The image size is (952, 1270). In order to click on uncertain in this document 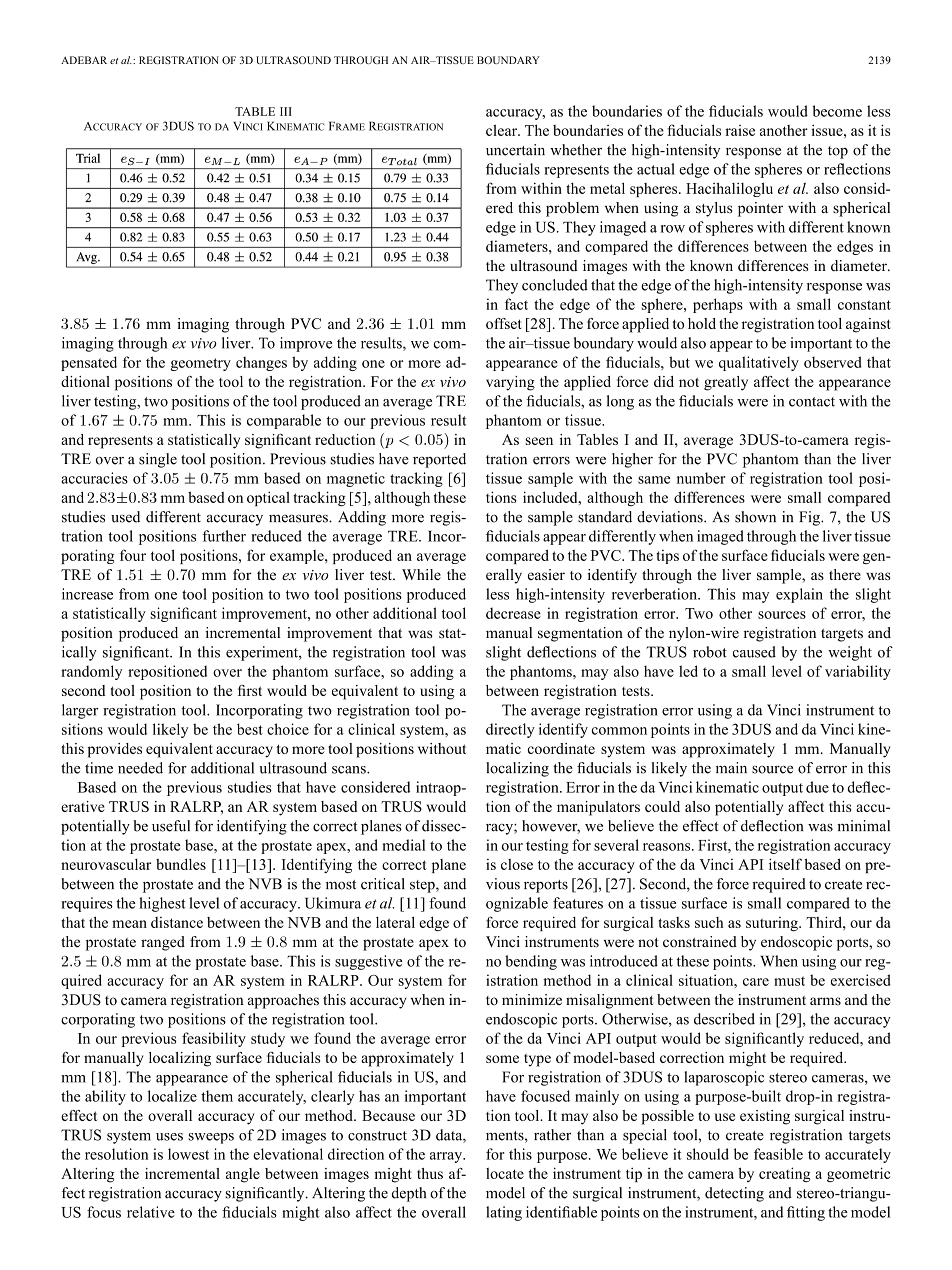, I will do `click(515, 150)`.
